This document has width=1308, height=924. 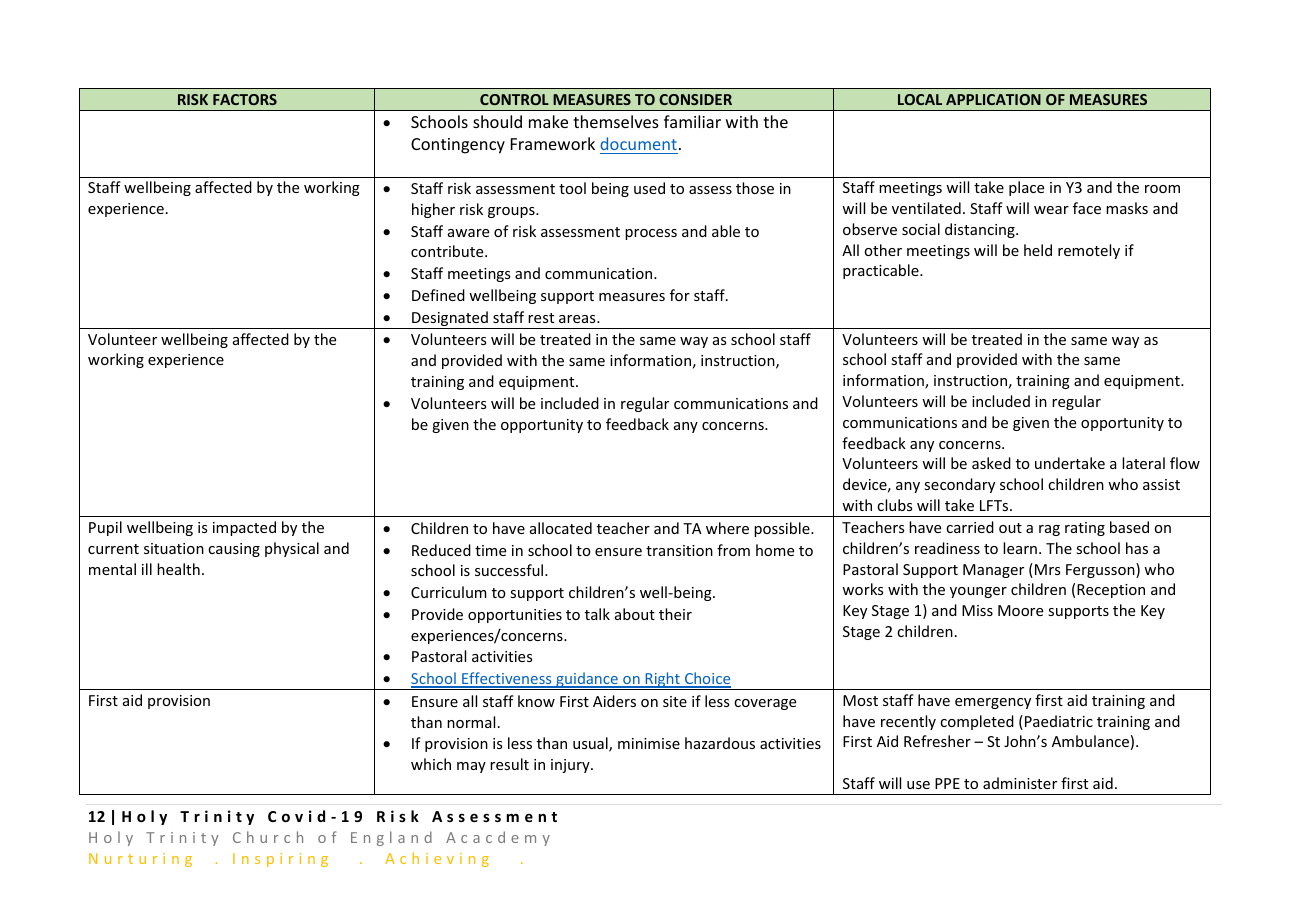 What do you see at coordinates (244, 528) in the document?
I see `impacted` at bounding box center [244, 528].
